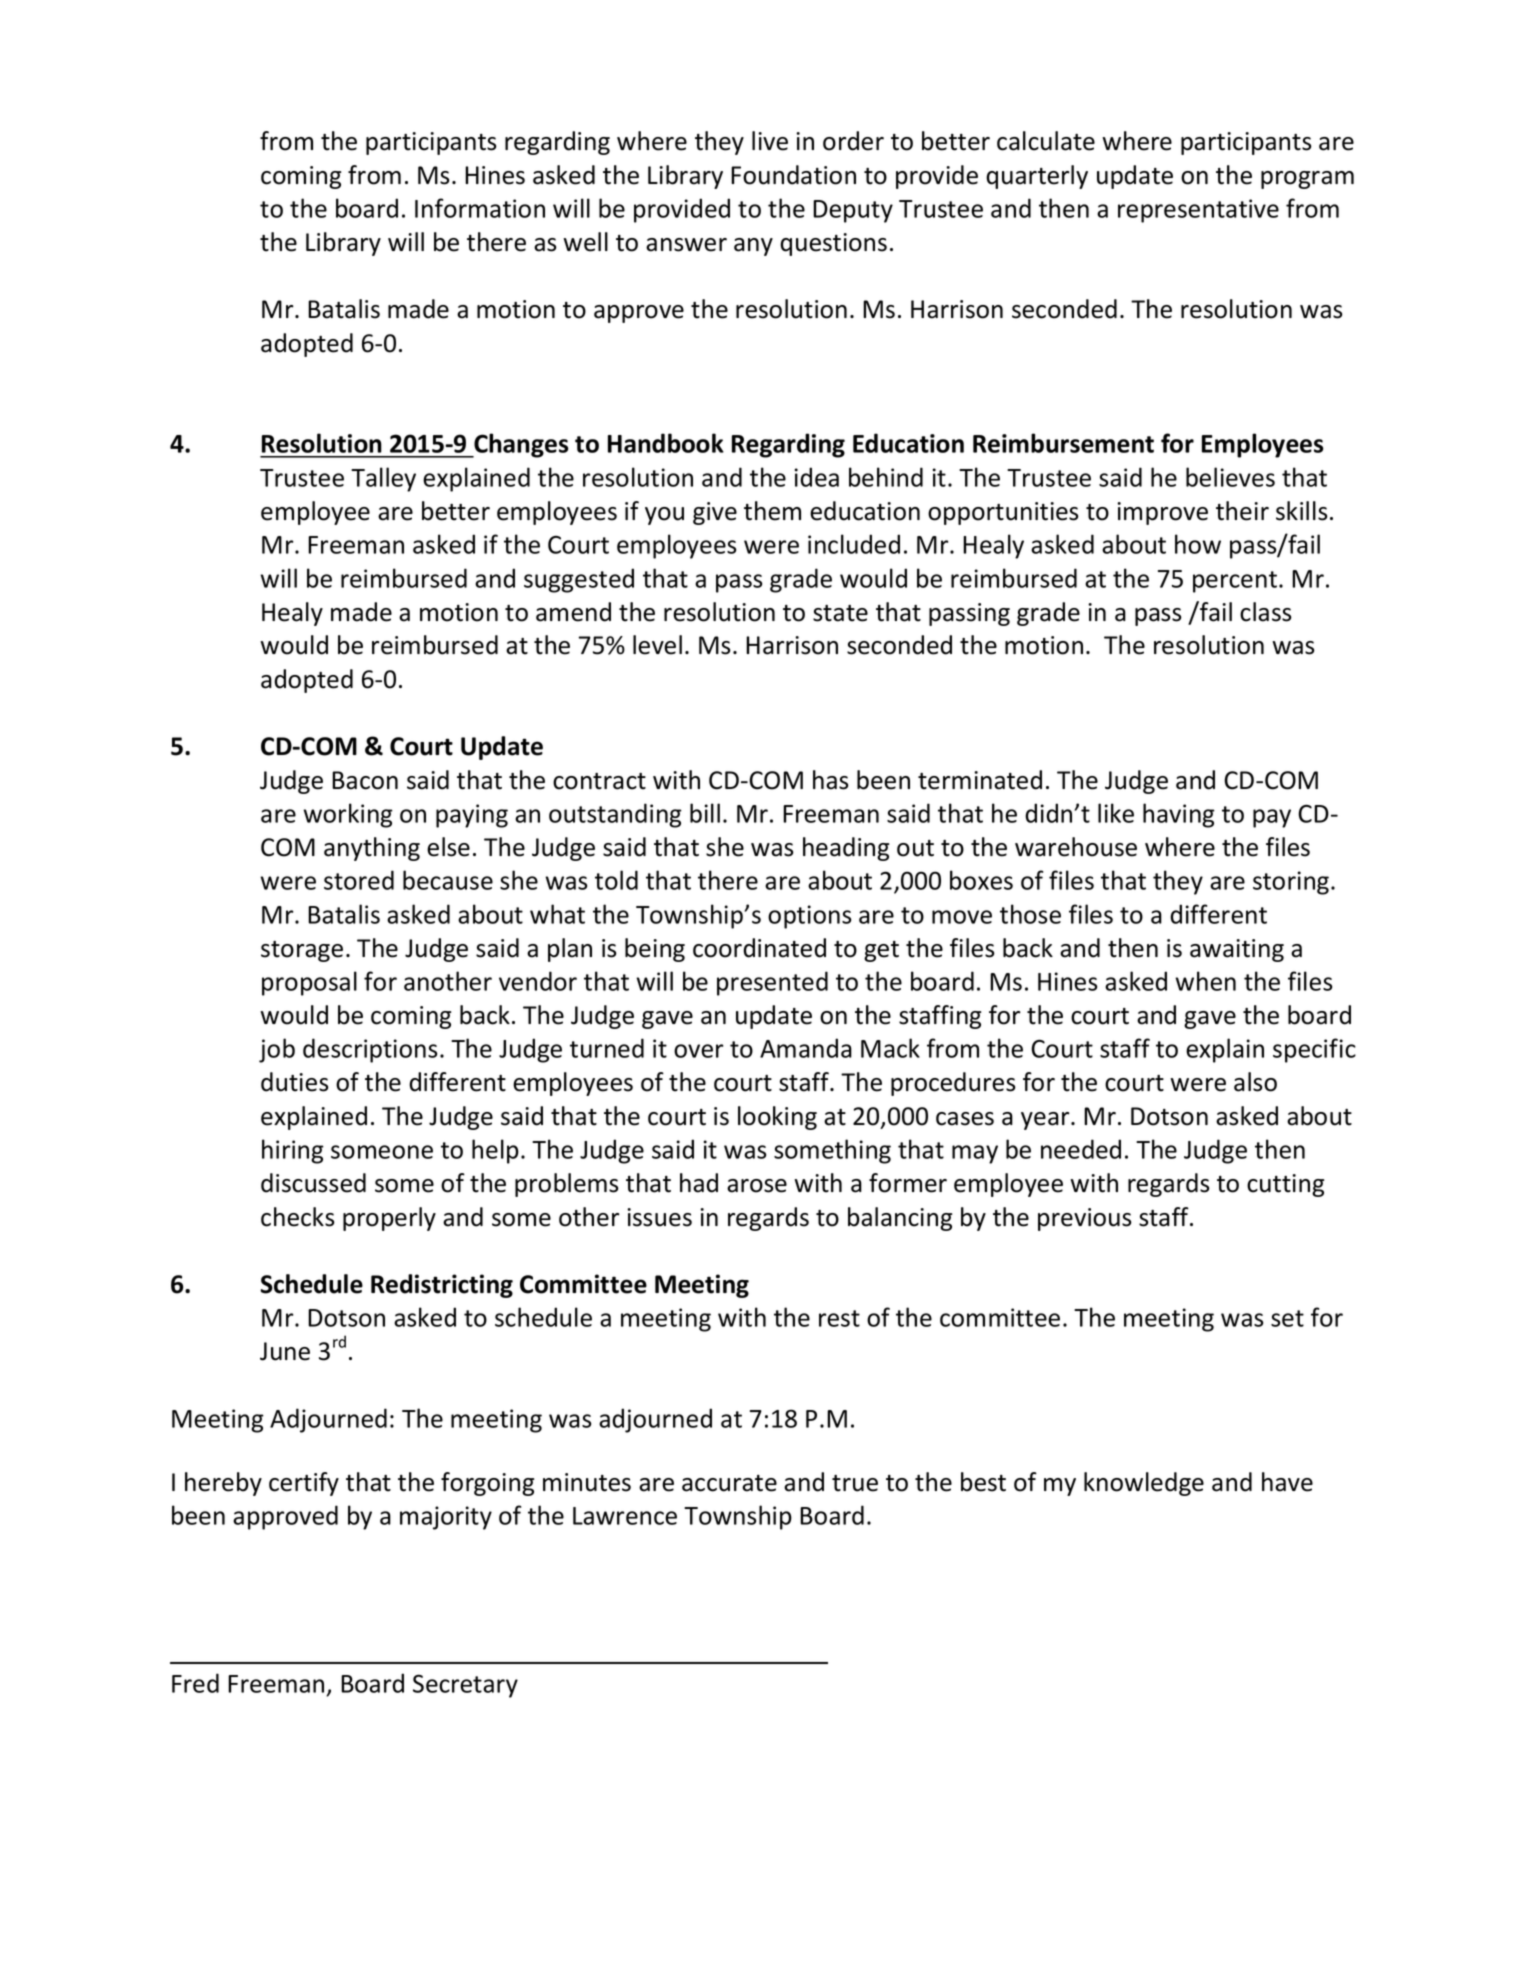 This screenshot has width=1531, height=1982. What do you see at coordinates (1081, 1149) in the screenshot?
I see `needed` at bounding box center [1081, 1149].
